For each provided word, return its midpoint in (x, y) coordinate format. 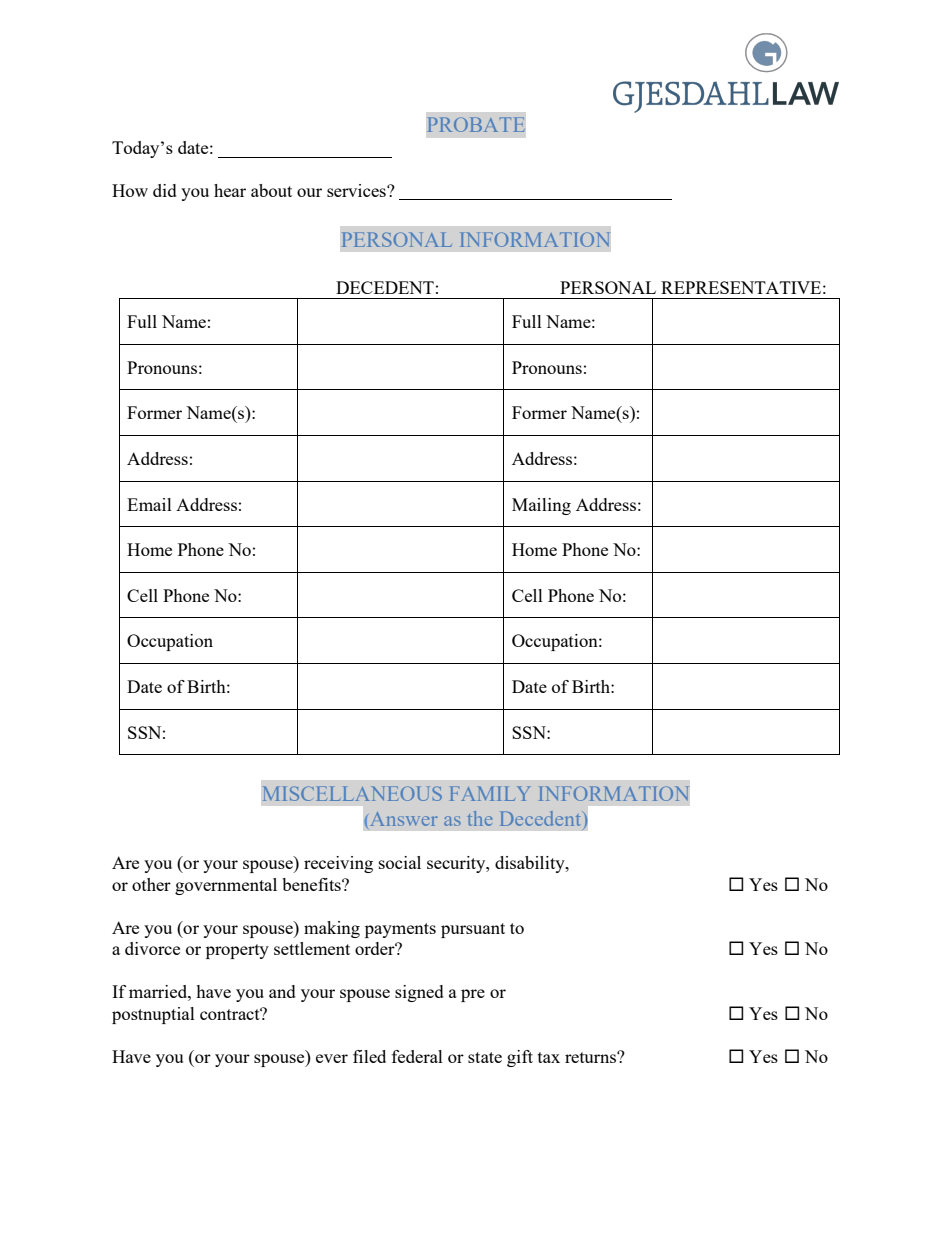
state (485, 1057)
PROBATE (476, 124)
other (151, 884)
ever (332, 1058)
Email (149, 504)
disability (531, 864)
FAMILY (490, 793)
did (165, 190)
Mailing (541, 506)
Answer (404, 819)
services (357, 190)
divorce (152, 948)
